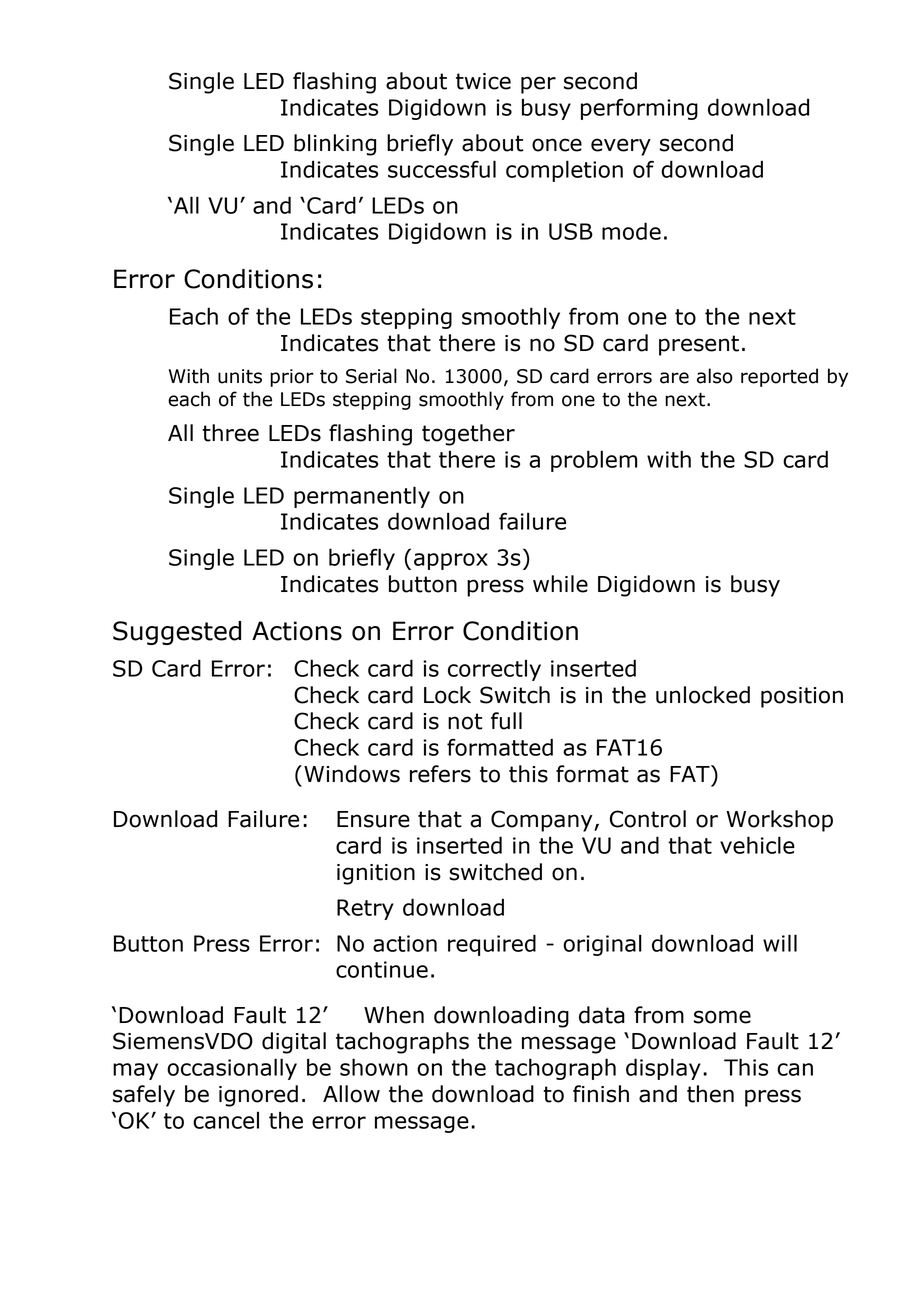 Image resolution: width=924 pixels, height=1308 pixels. I want to click on occasionally, so click(232, 1069).
